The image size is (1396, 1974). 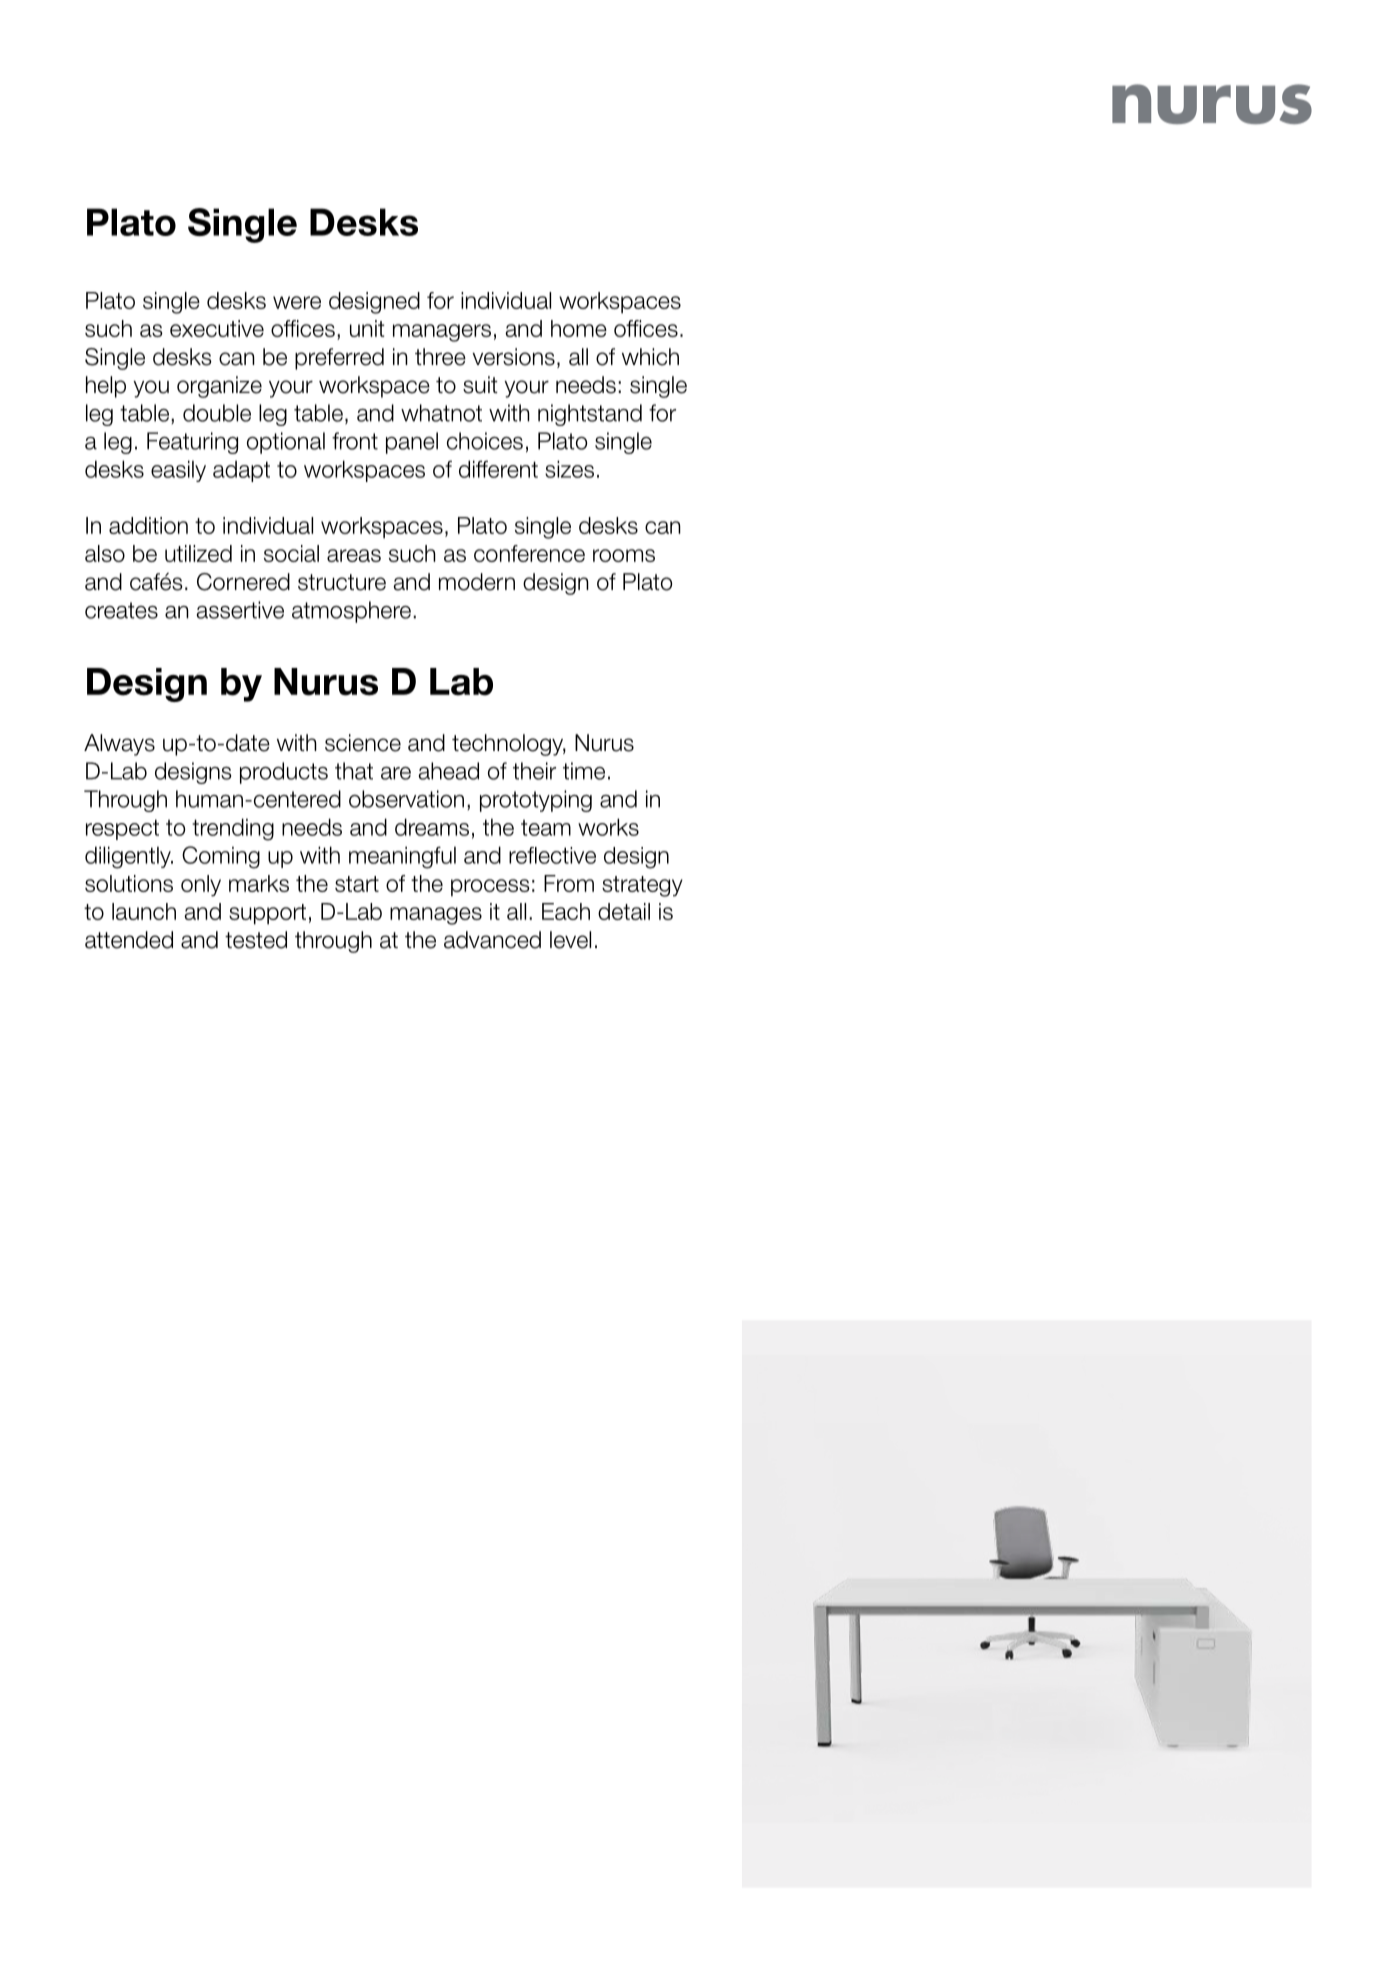 I want to click on Always, so click(x=119, y=745).
